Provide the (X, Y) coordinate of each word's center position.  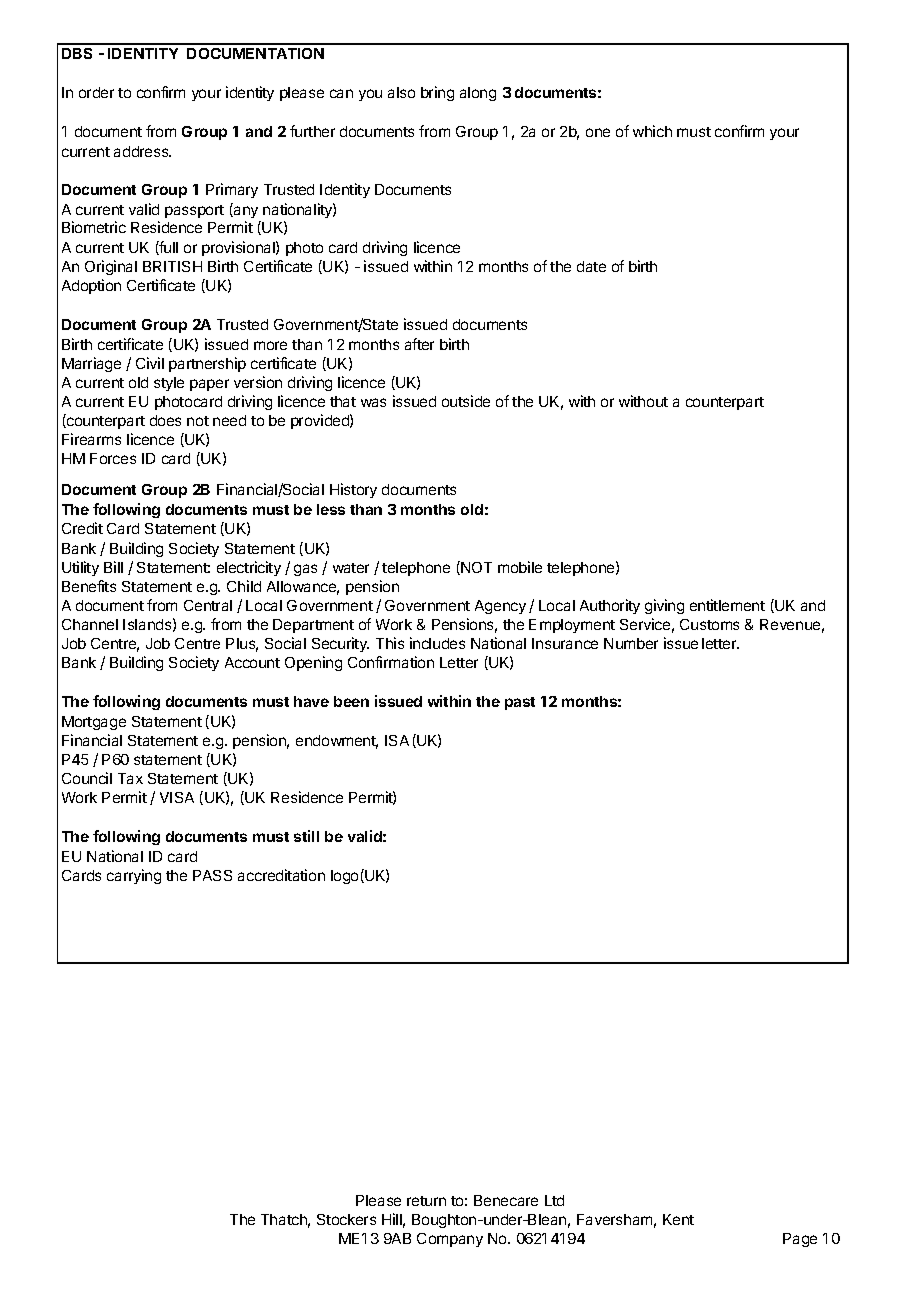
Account (252, 662)
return (426, 1201)
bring (437, 93)
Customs (709, 624)
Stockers (346, 1219)
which (652, 131)
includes (437, 643)
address (142, 151)
